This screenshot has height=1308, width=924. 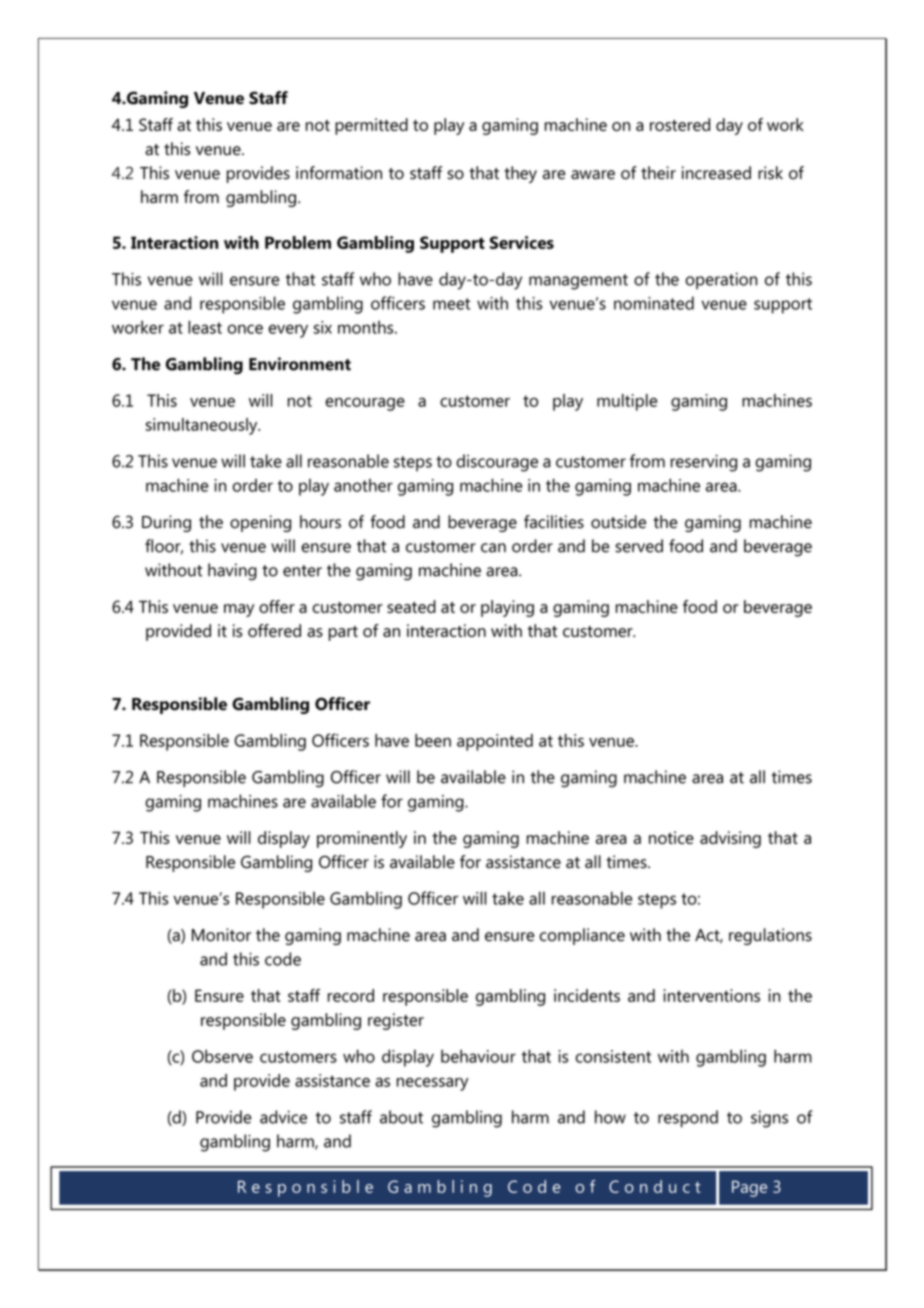 What do you see at coordinates (283, 1117) in the screenshot?
I see `advice` at bounding box center [283, 1117].
